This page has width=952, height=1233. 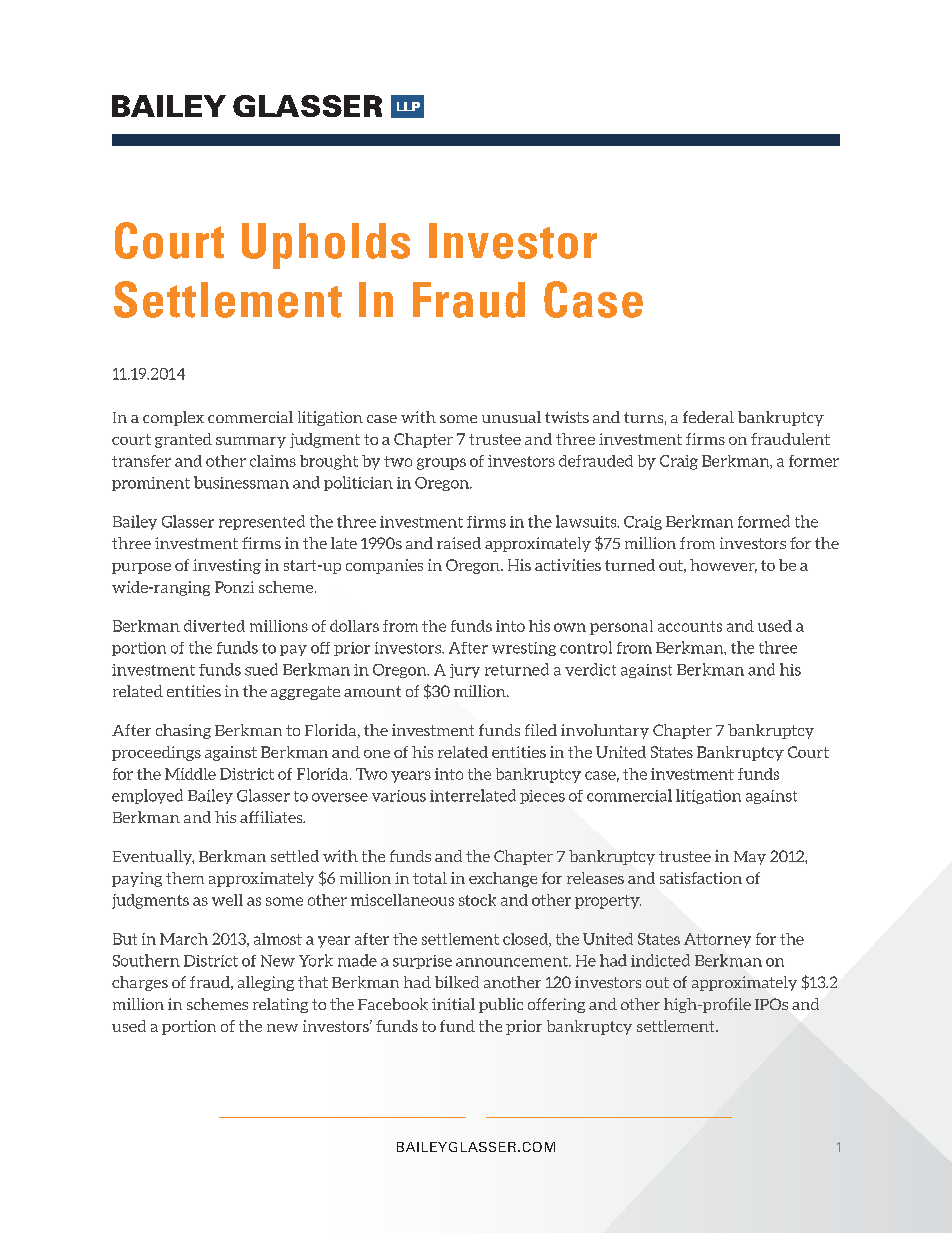 What do you see at coordinates (266, 983) in the page?
I see `alleging` at bounding box center [266, 983].
